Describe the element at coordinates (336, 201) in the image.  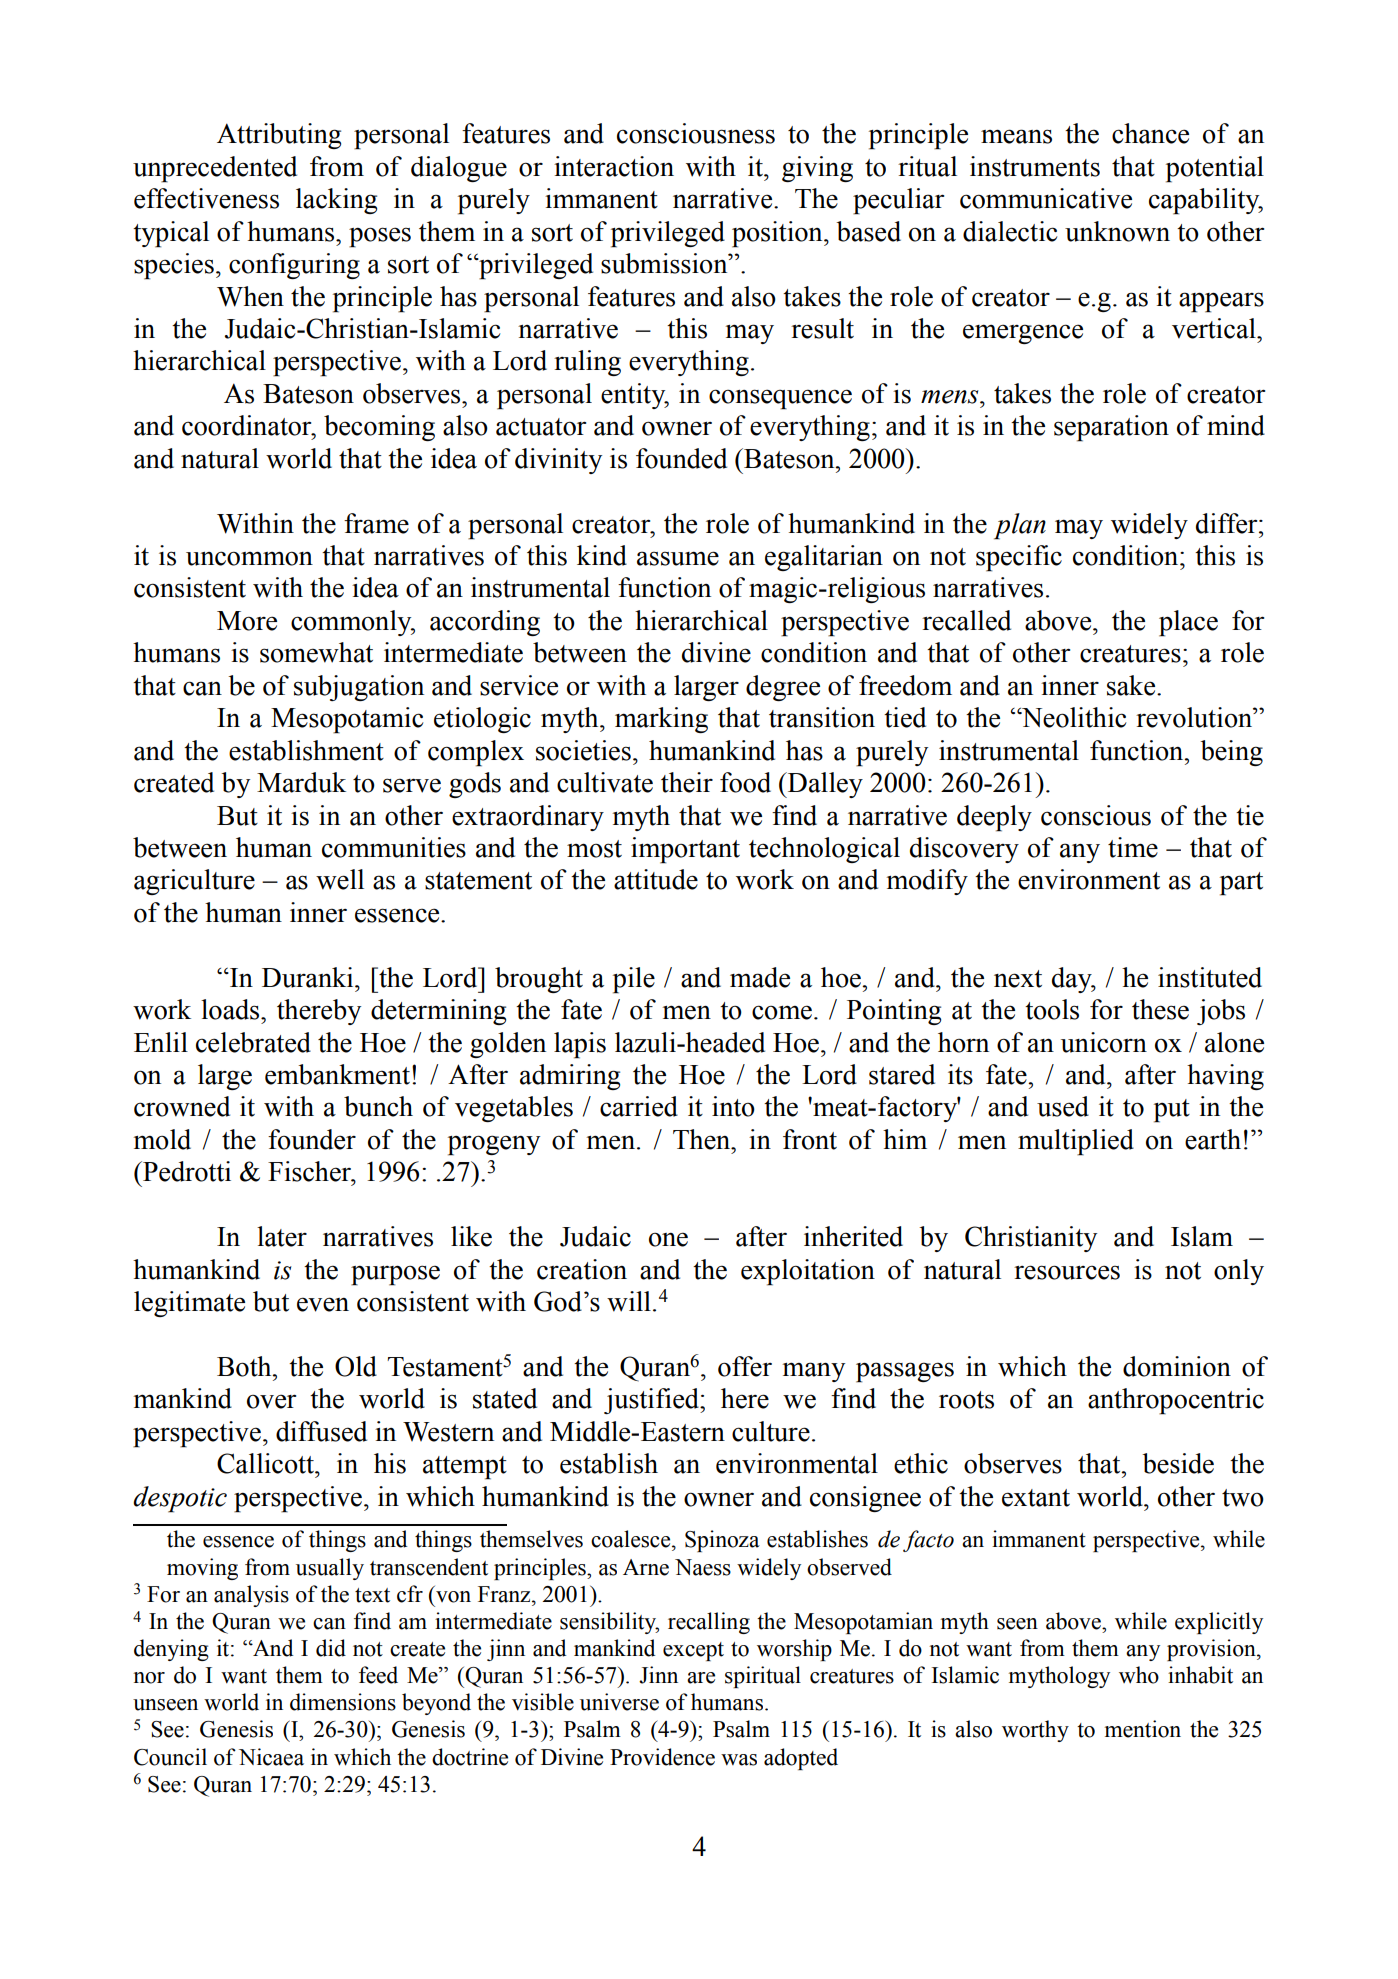
I see `lacking` at that location.
